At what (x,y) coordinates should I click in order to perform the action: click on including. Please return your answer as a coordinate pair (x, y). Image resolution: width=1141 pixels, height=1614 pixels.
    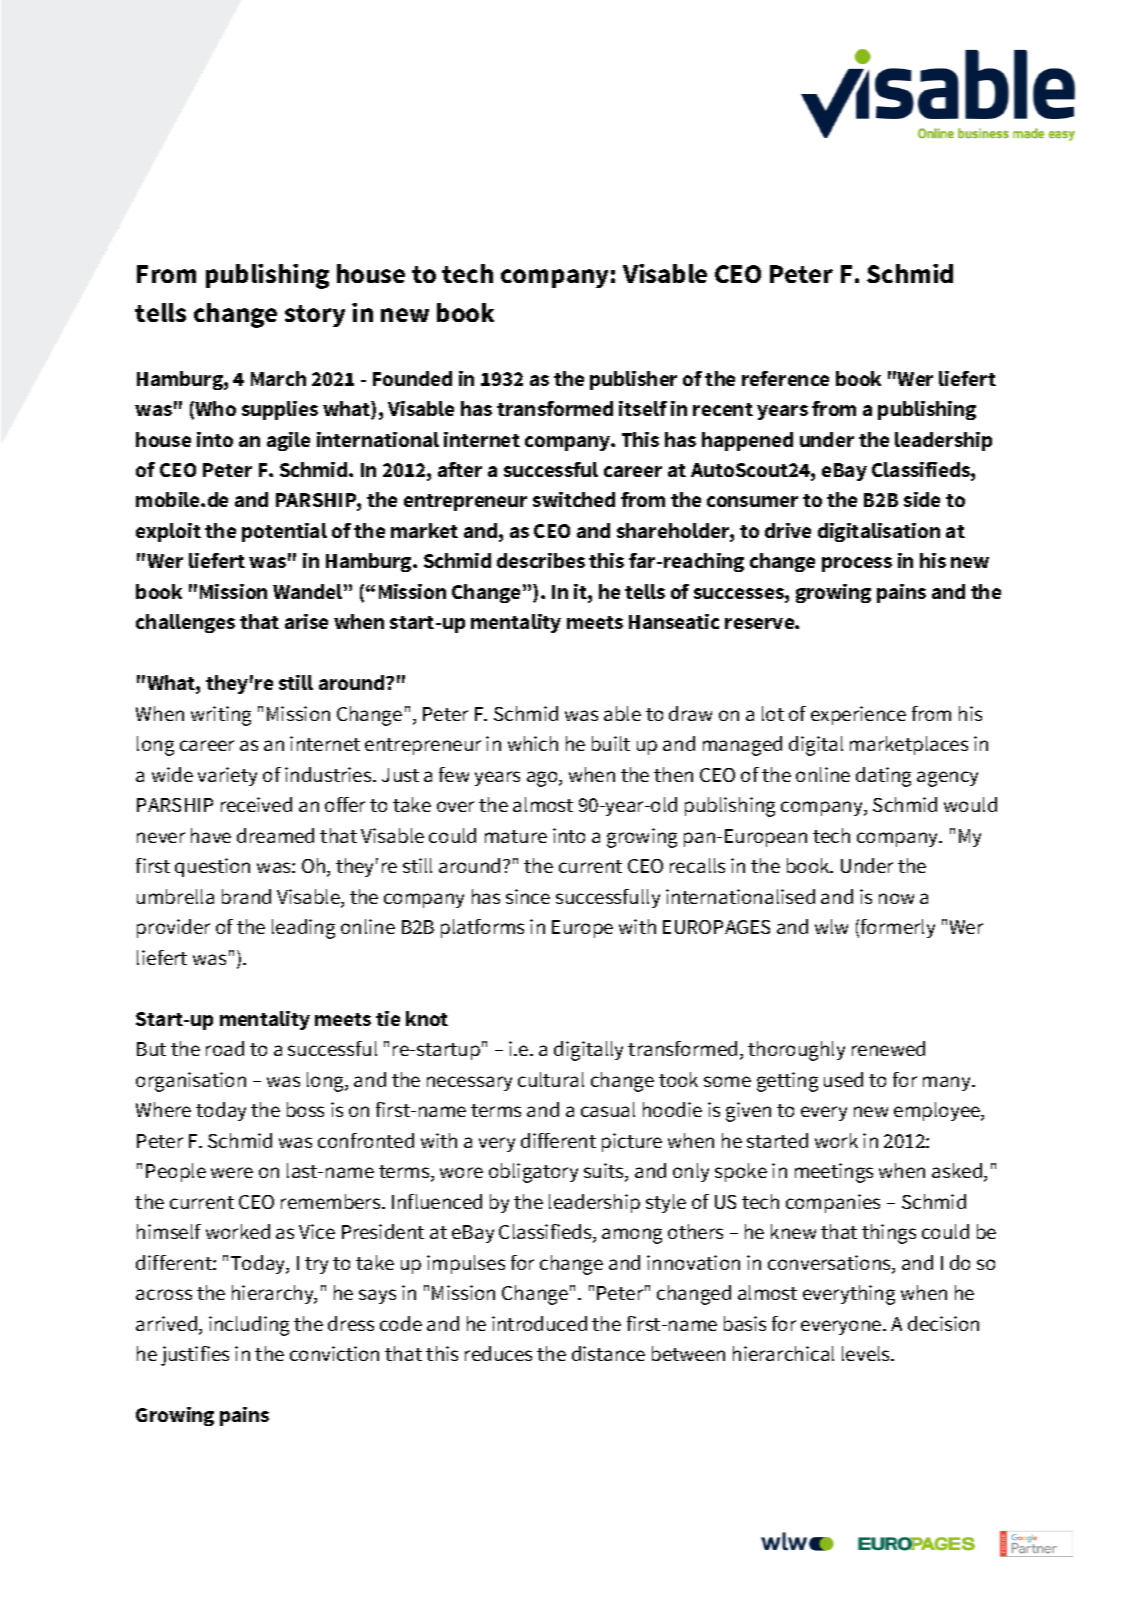
    Looking at the image, I should click on (249, 1326).
